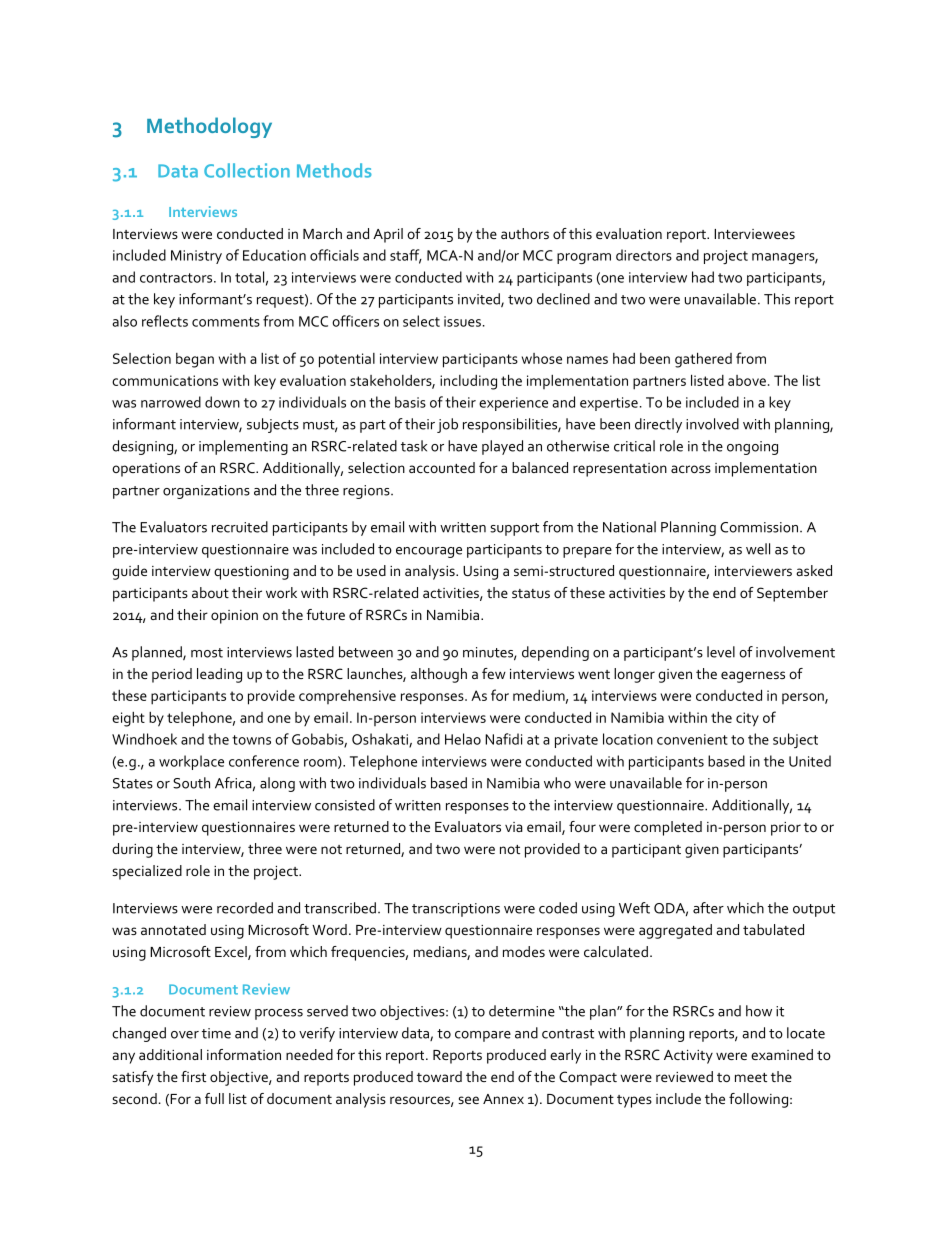 The image size is (952, 1233). What do you see at coordinates (245, 908) in the screenshot?
I see `recorded` at bounding box center [245, 908].
